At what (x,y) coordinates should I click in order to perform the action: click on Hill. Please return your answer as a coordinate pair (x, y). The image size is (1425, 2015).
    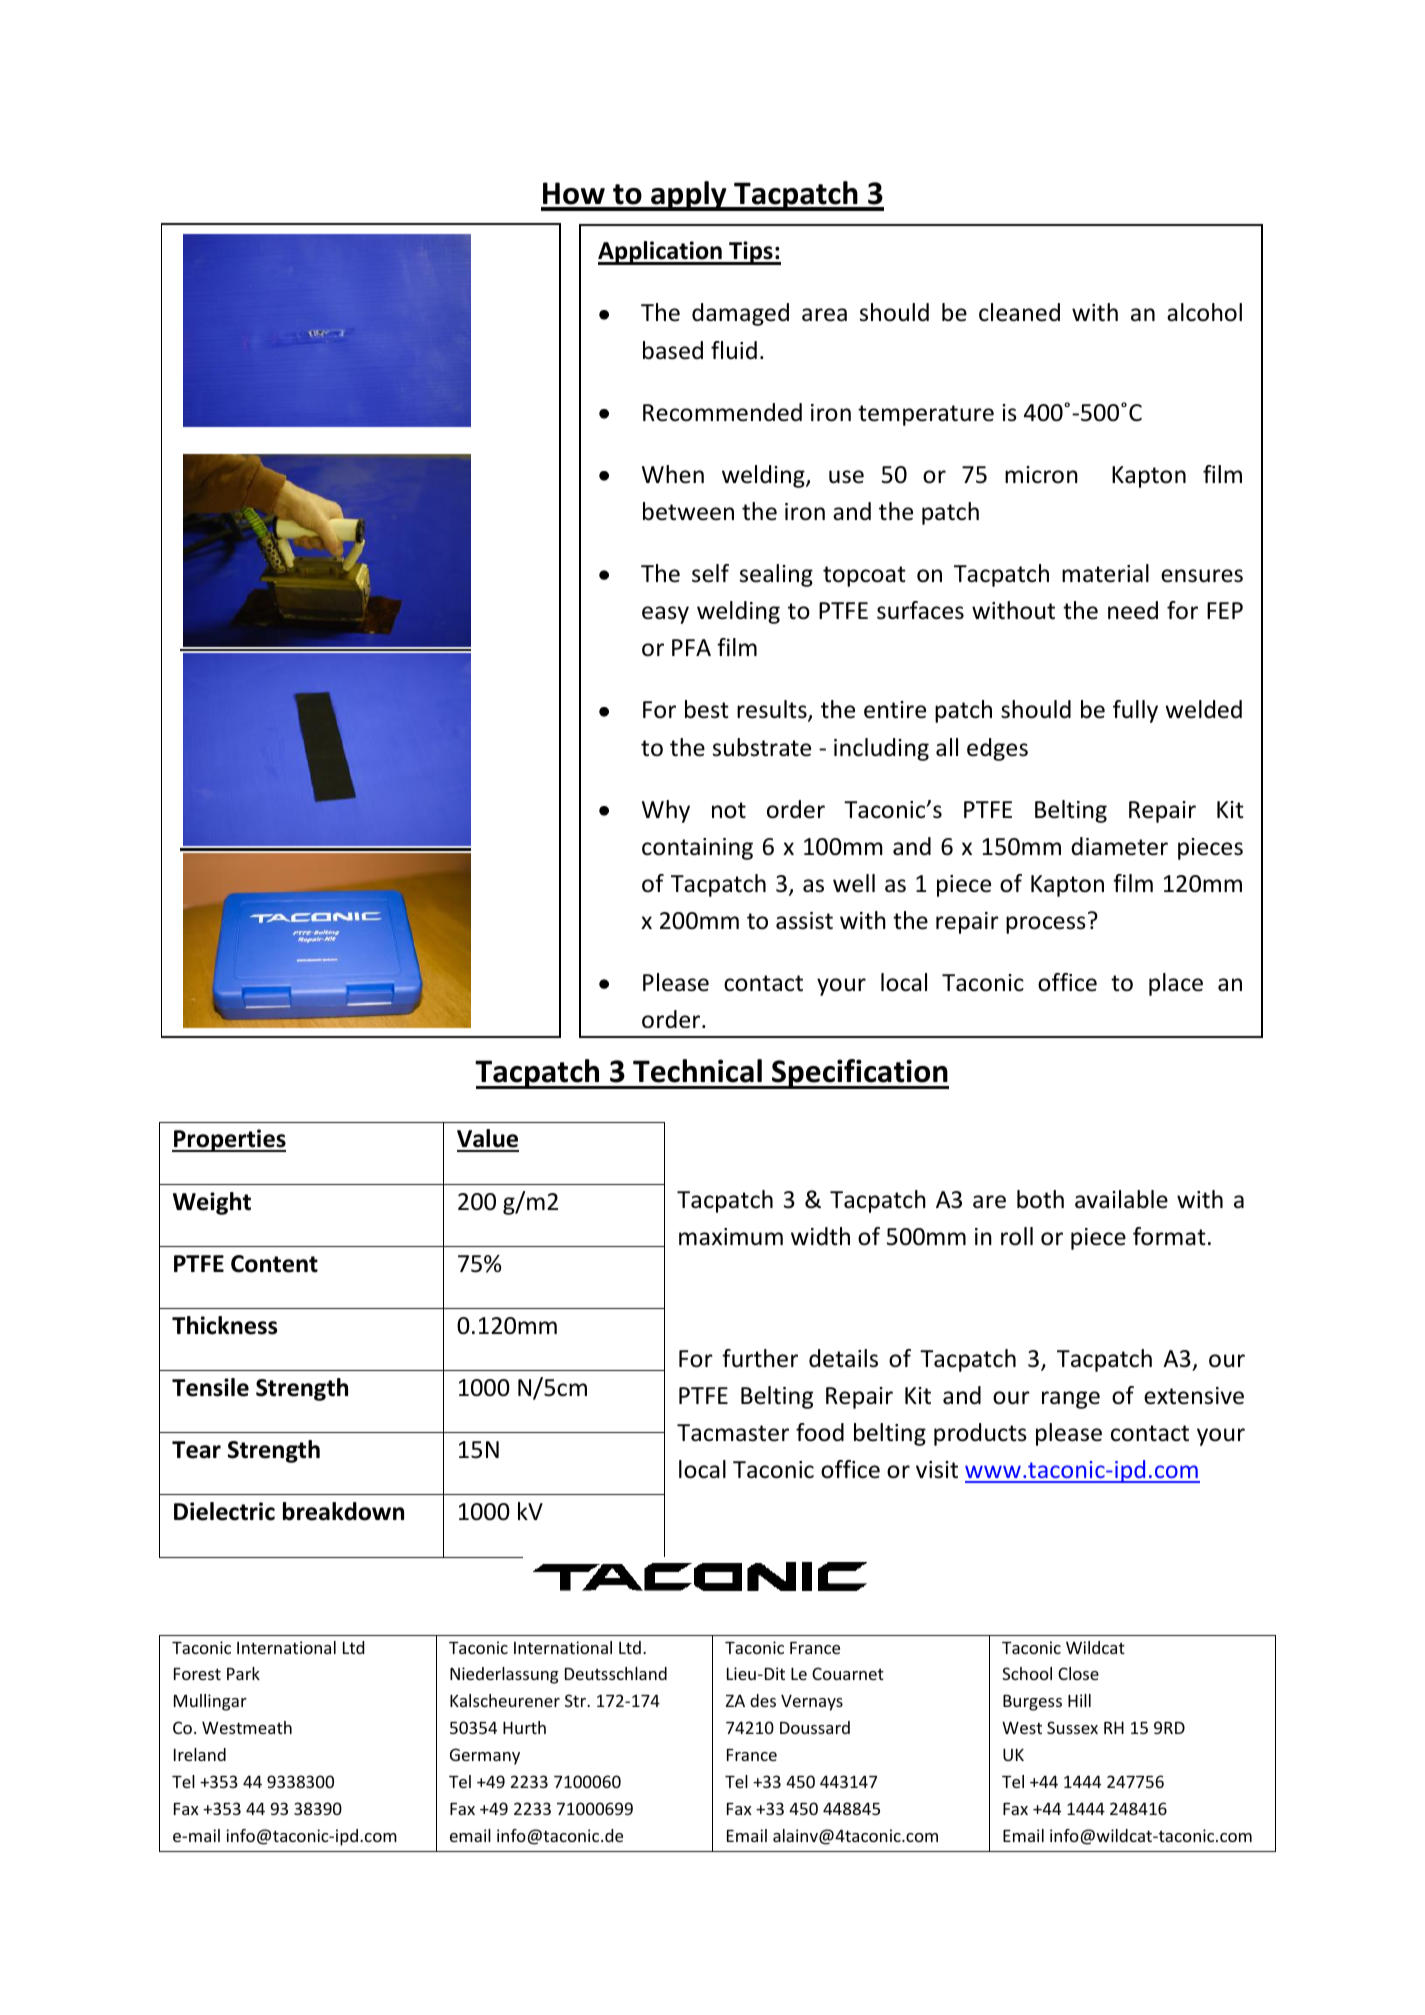
    Looking at the image, I should click on (1079, 1700).
